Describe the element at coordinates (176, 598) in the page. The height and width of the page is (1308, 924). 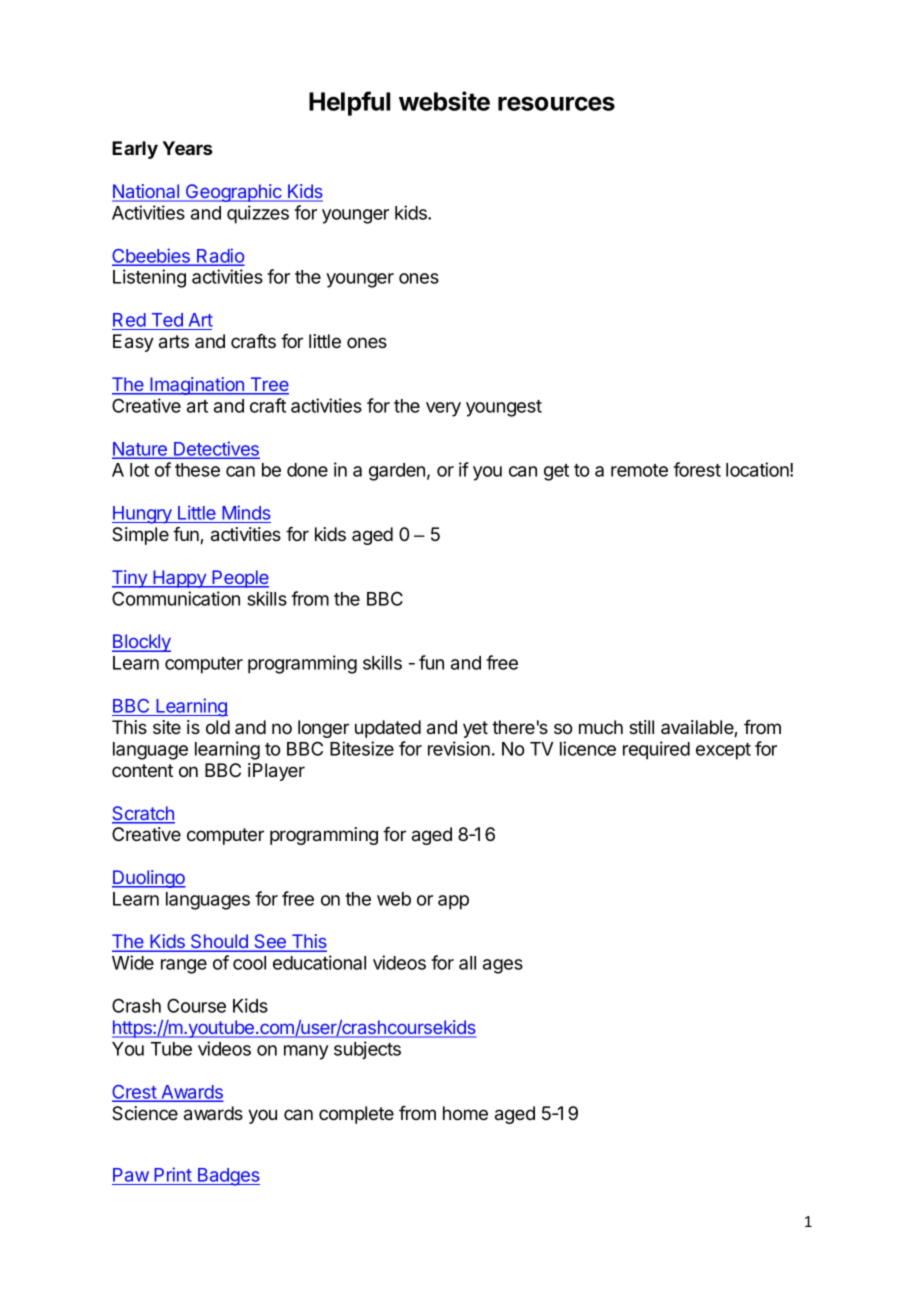
I see `Communication` at that location.
